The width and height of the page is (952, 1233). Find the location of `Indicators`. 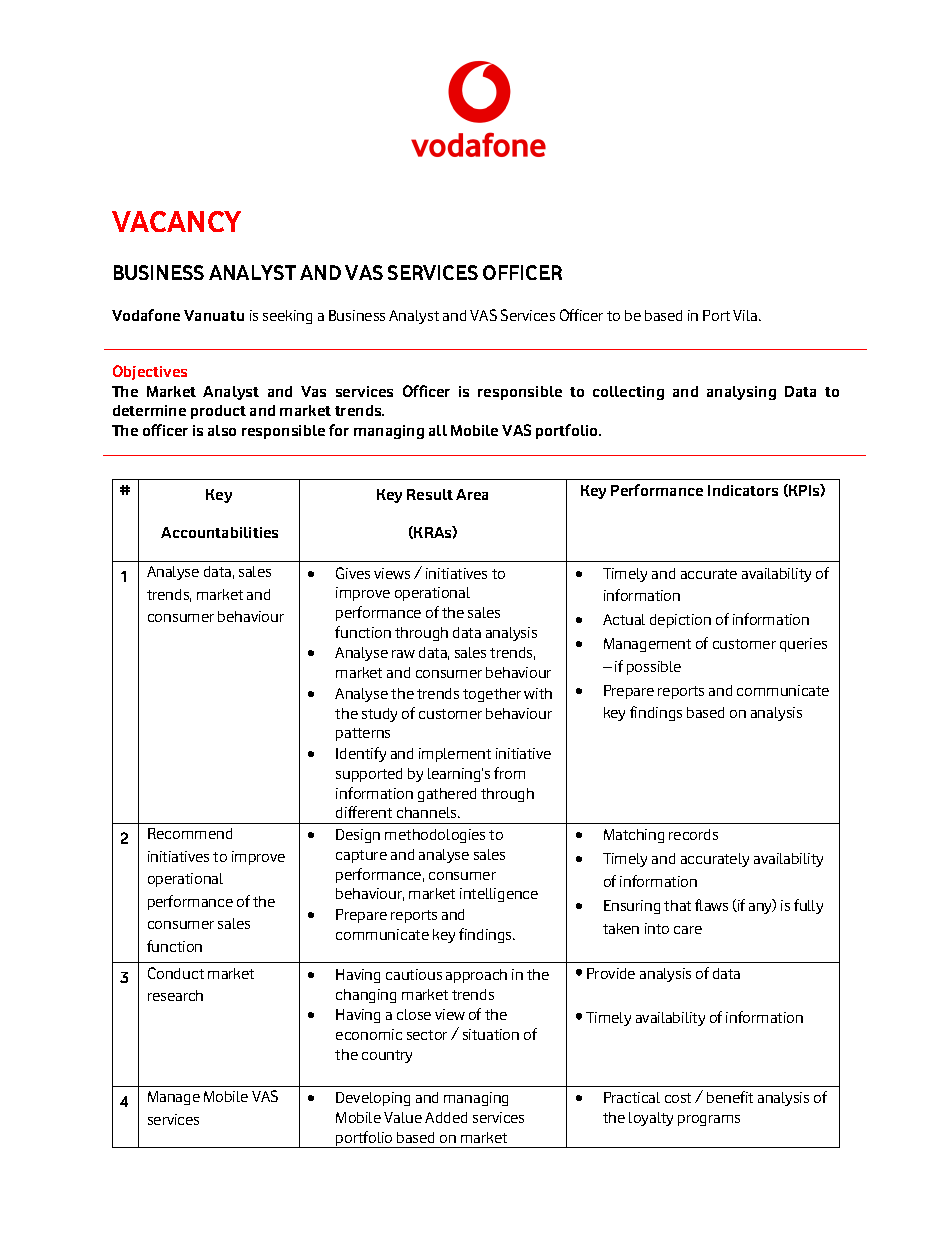

Indicators is located at coordinates (743, 490).
